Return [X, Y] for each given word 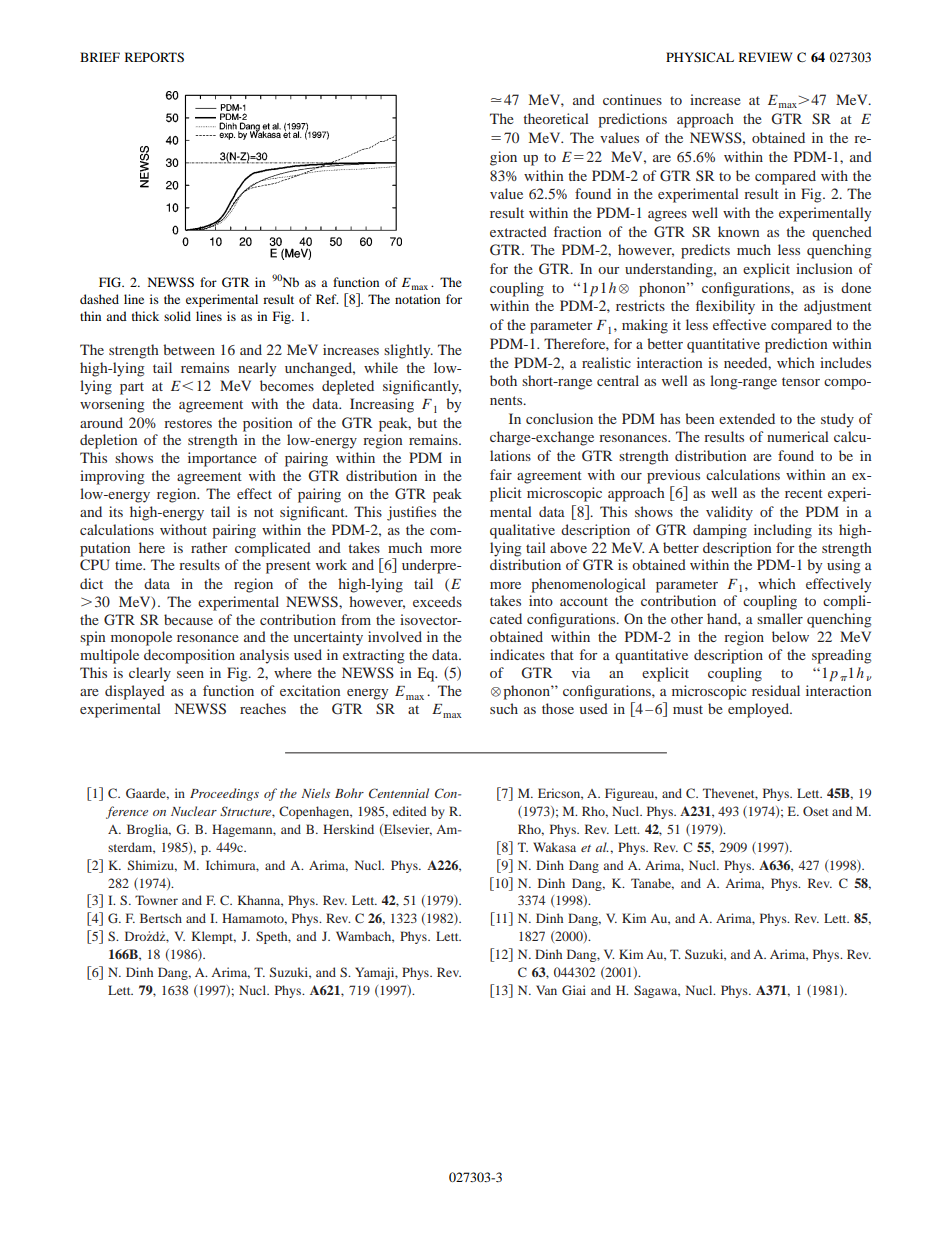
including [783, 531]
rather [209, 547]
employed [760, 710]
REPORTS [154, 57]
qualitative [522, 531]
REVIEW [765, 57]
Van [546, 990]
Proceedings [224, 794]
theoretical [556, 118]
